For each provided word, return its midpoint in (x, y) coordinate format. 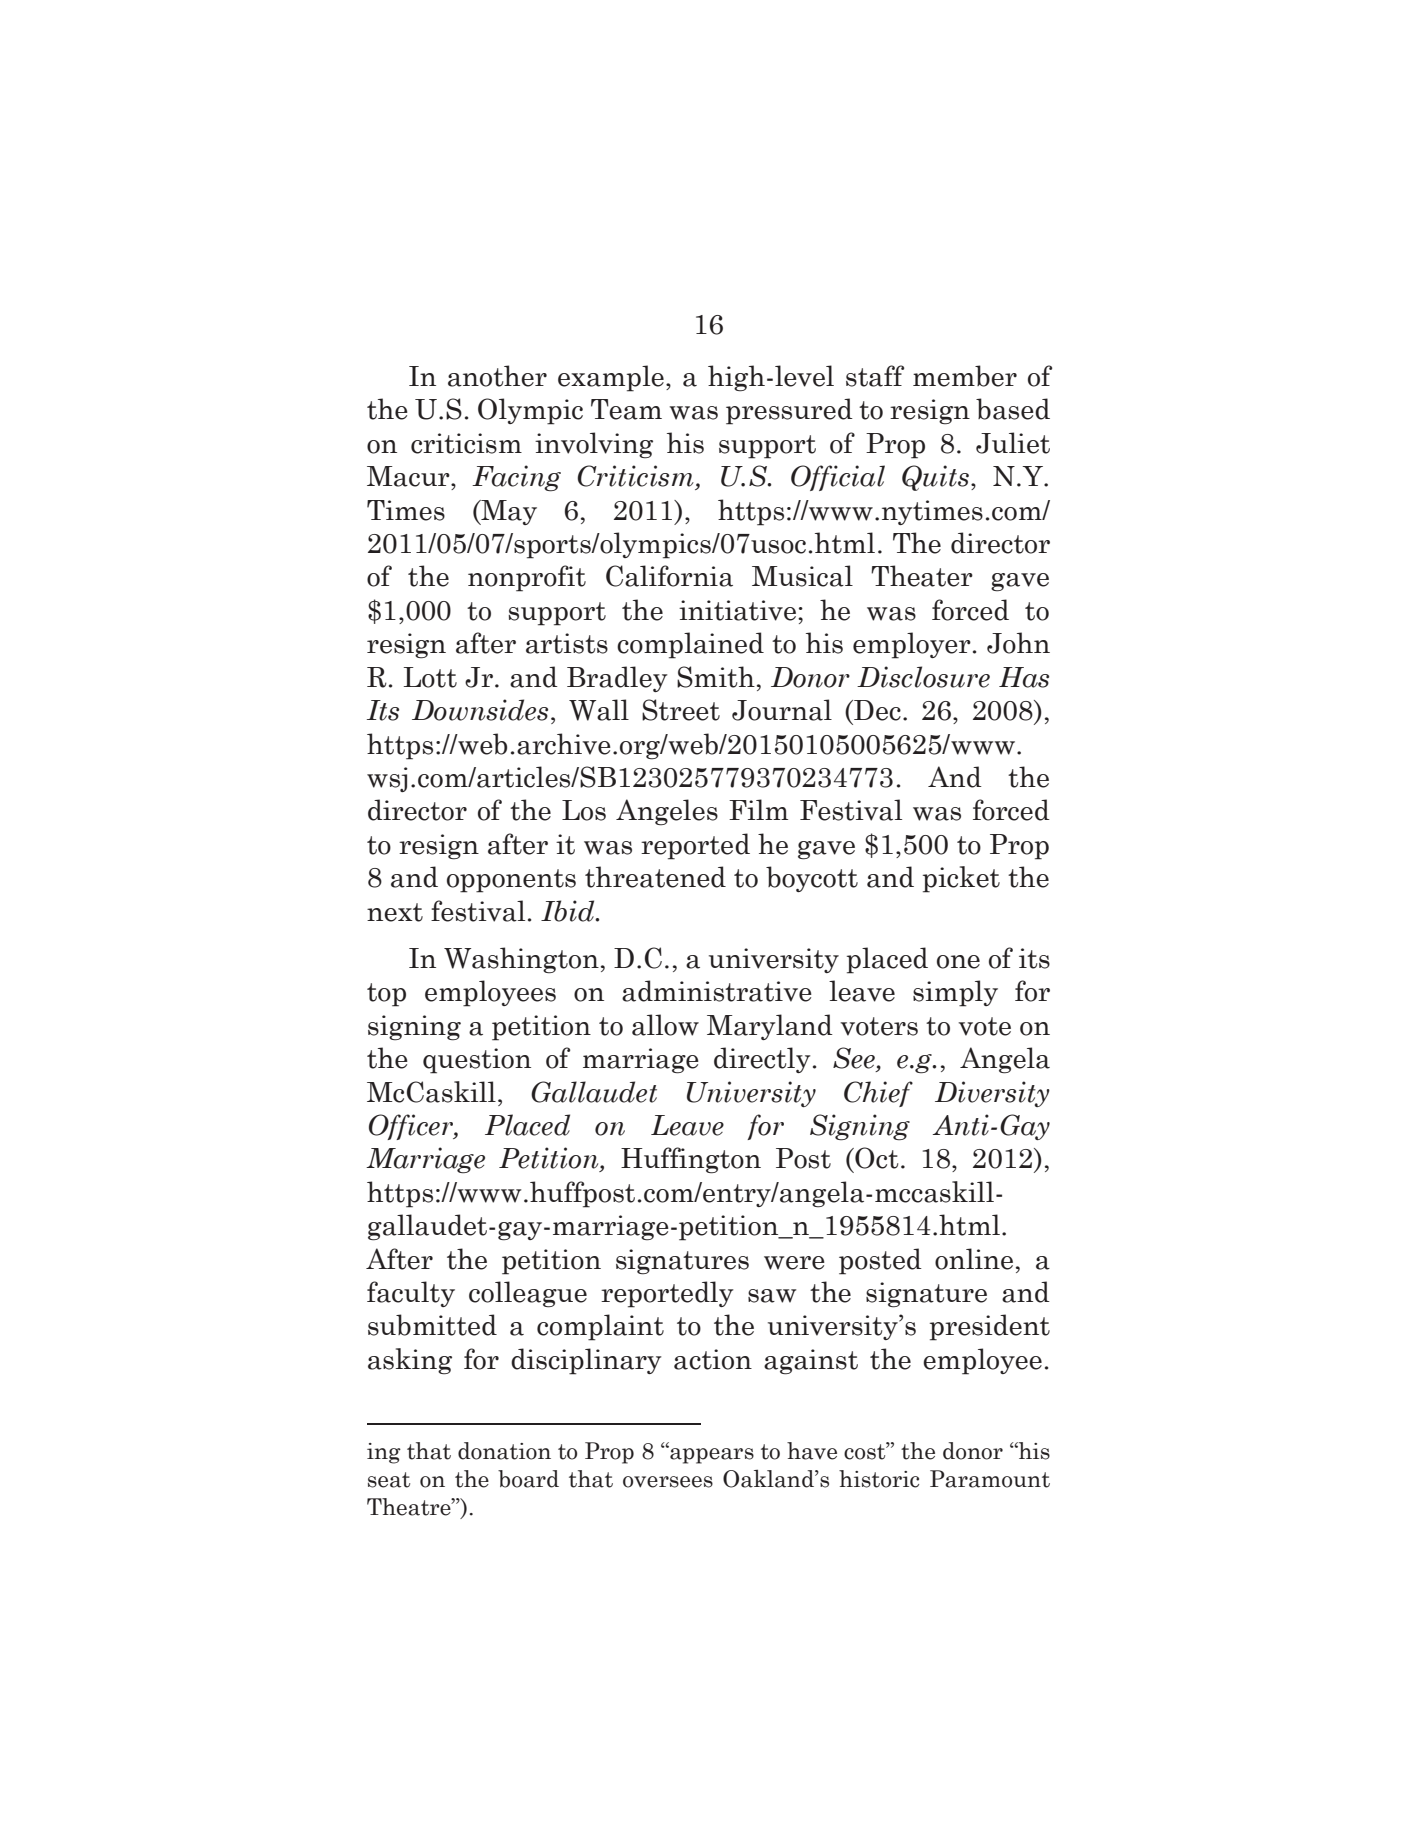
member (965, 376)
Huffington (691, 1160)
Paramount (990, 1479)
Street (681, 710)
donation (504, 1451)
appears (711, 1455)
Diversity (992, 1094)
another (497, 376)
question (477, 1061)
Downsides (480, 710)
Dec (876, 710)
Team (626, 409)
